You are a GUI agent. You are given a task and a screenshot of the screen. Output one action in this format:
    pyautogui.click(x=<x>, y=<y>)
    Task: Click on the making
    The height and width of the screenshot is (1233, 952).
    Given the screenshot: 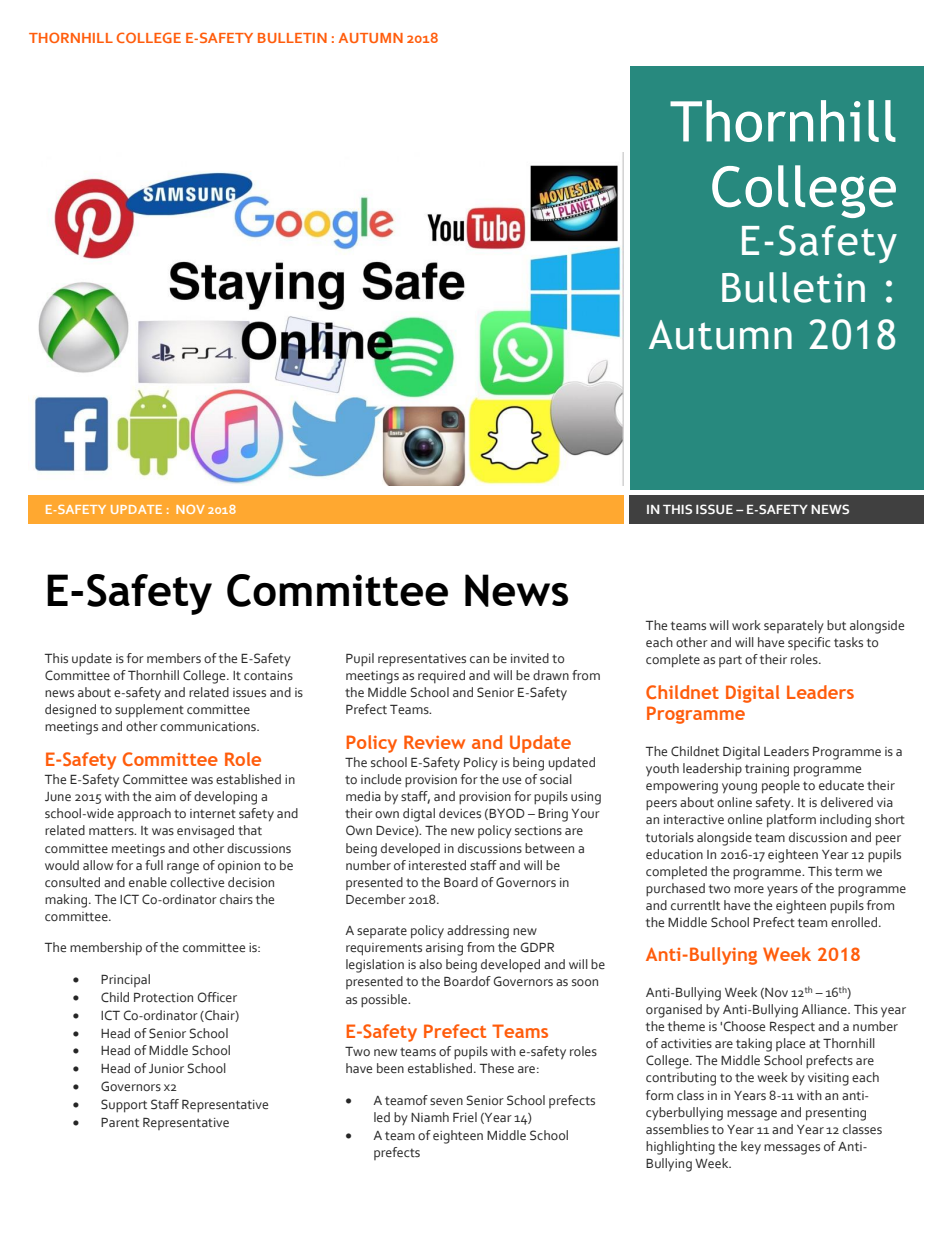 What is the action you would take?
    pyautogui.click(x=67, y=901)
